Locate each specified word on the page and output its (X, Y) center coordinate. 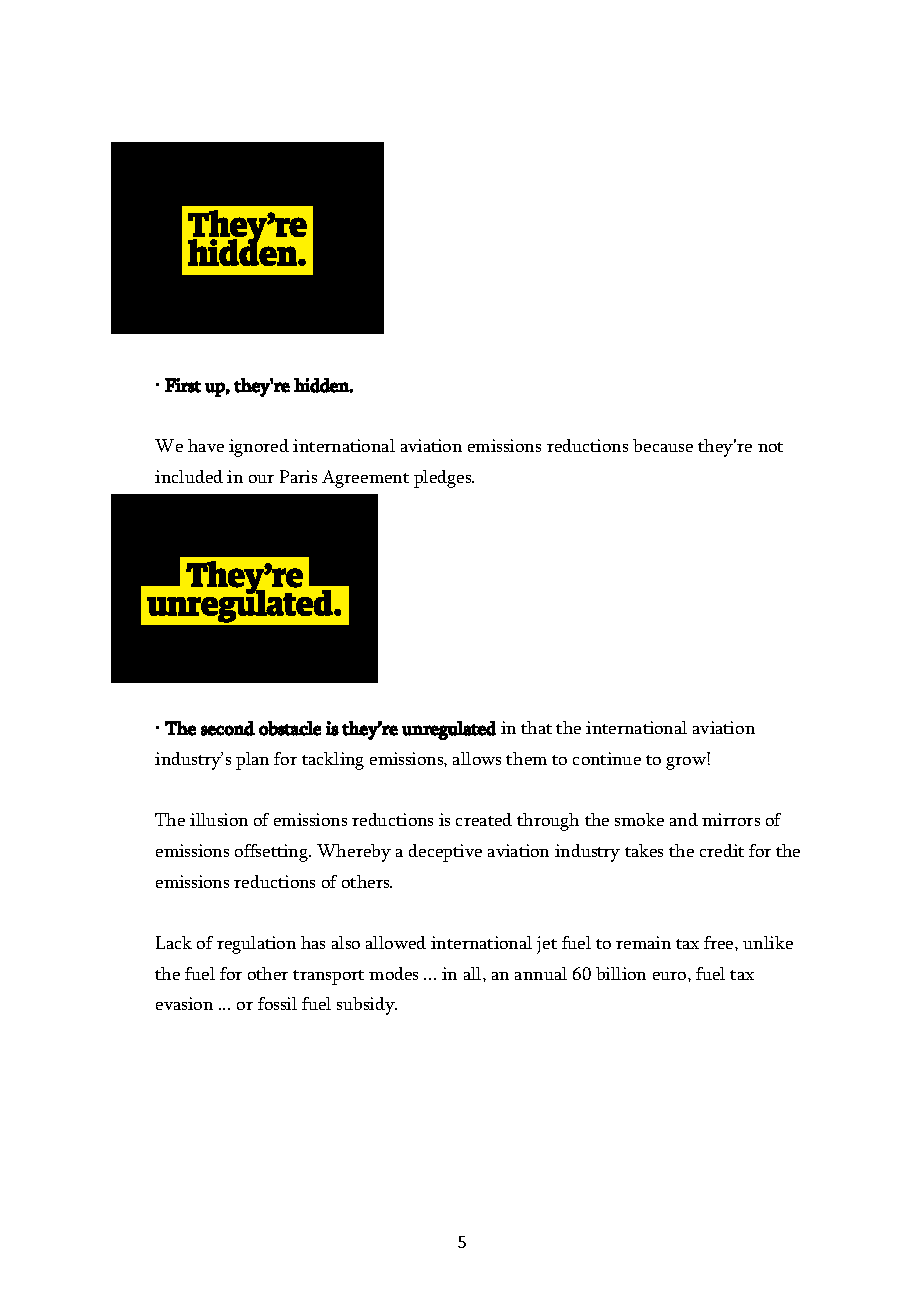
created (484, 819)
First (183, 385)
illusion (219, 819)
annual (541, 973)
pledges (444, 479)
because (663, 445)
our (261, 479)
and (684, 819)
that (536, 727)
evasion (184, 1003)
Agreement (365, 479)
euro (671, 976)
